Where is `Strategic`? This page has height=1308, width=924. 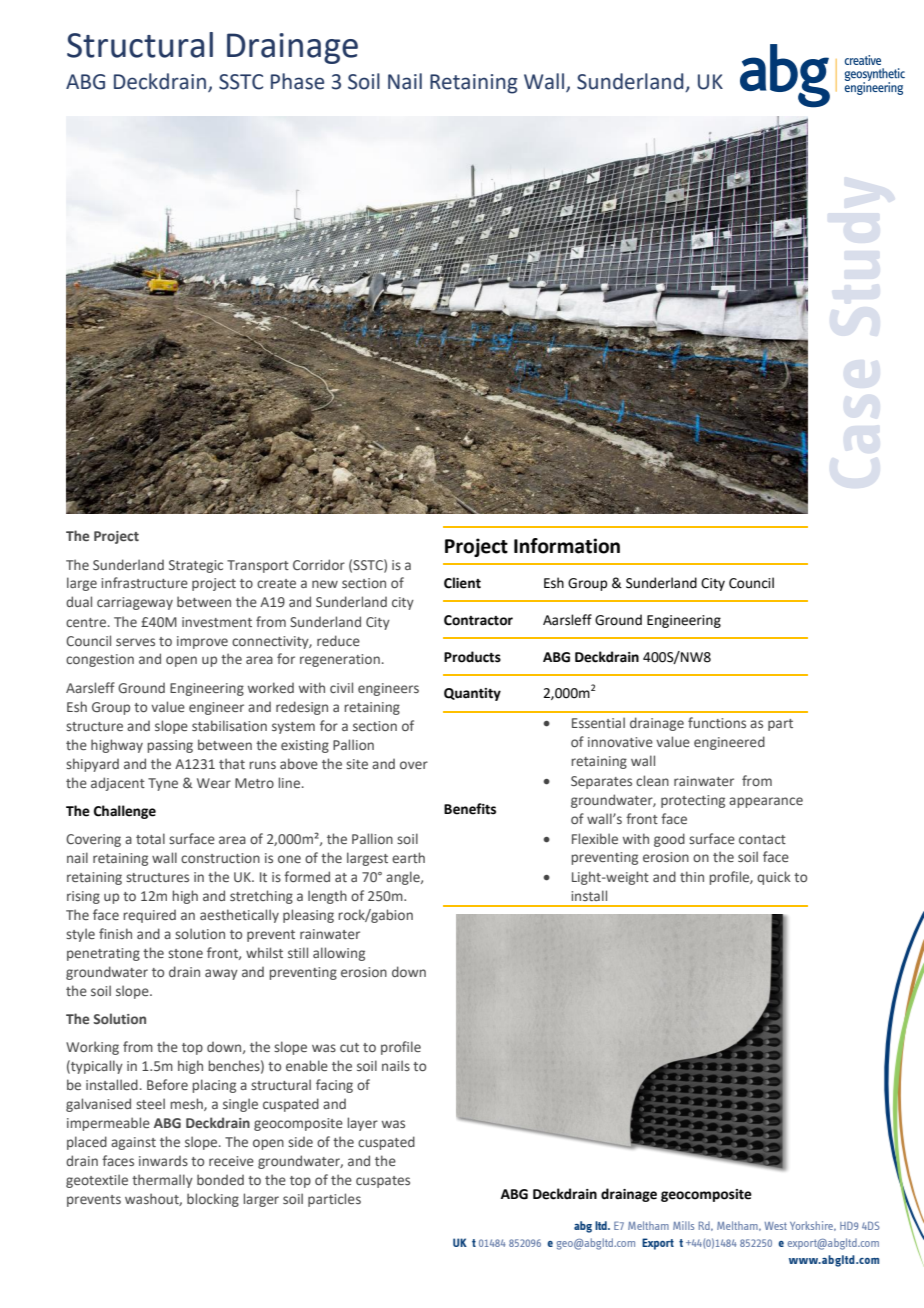 Strategic is located at coordinates (196, 566).
